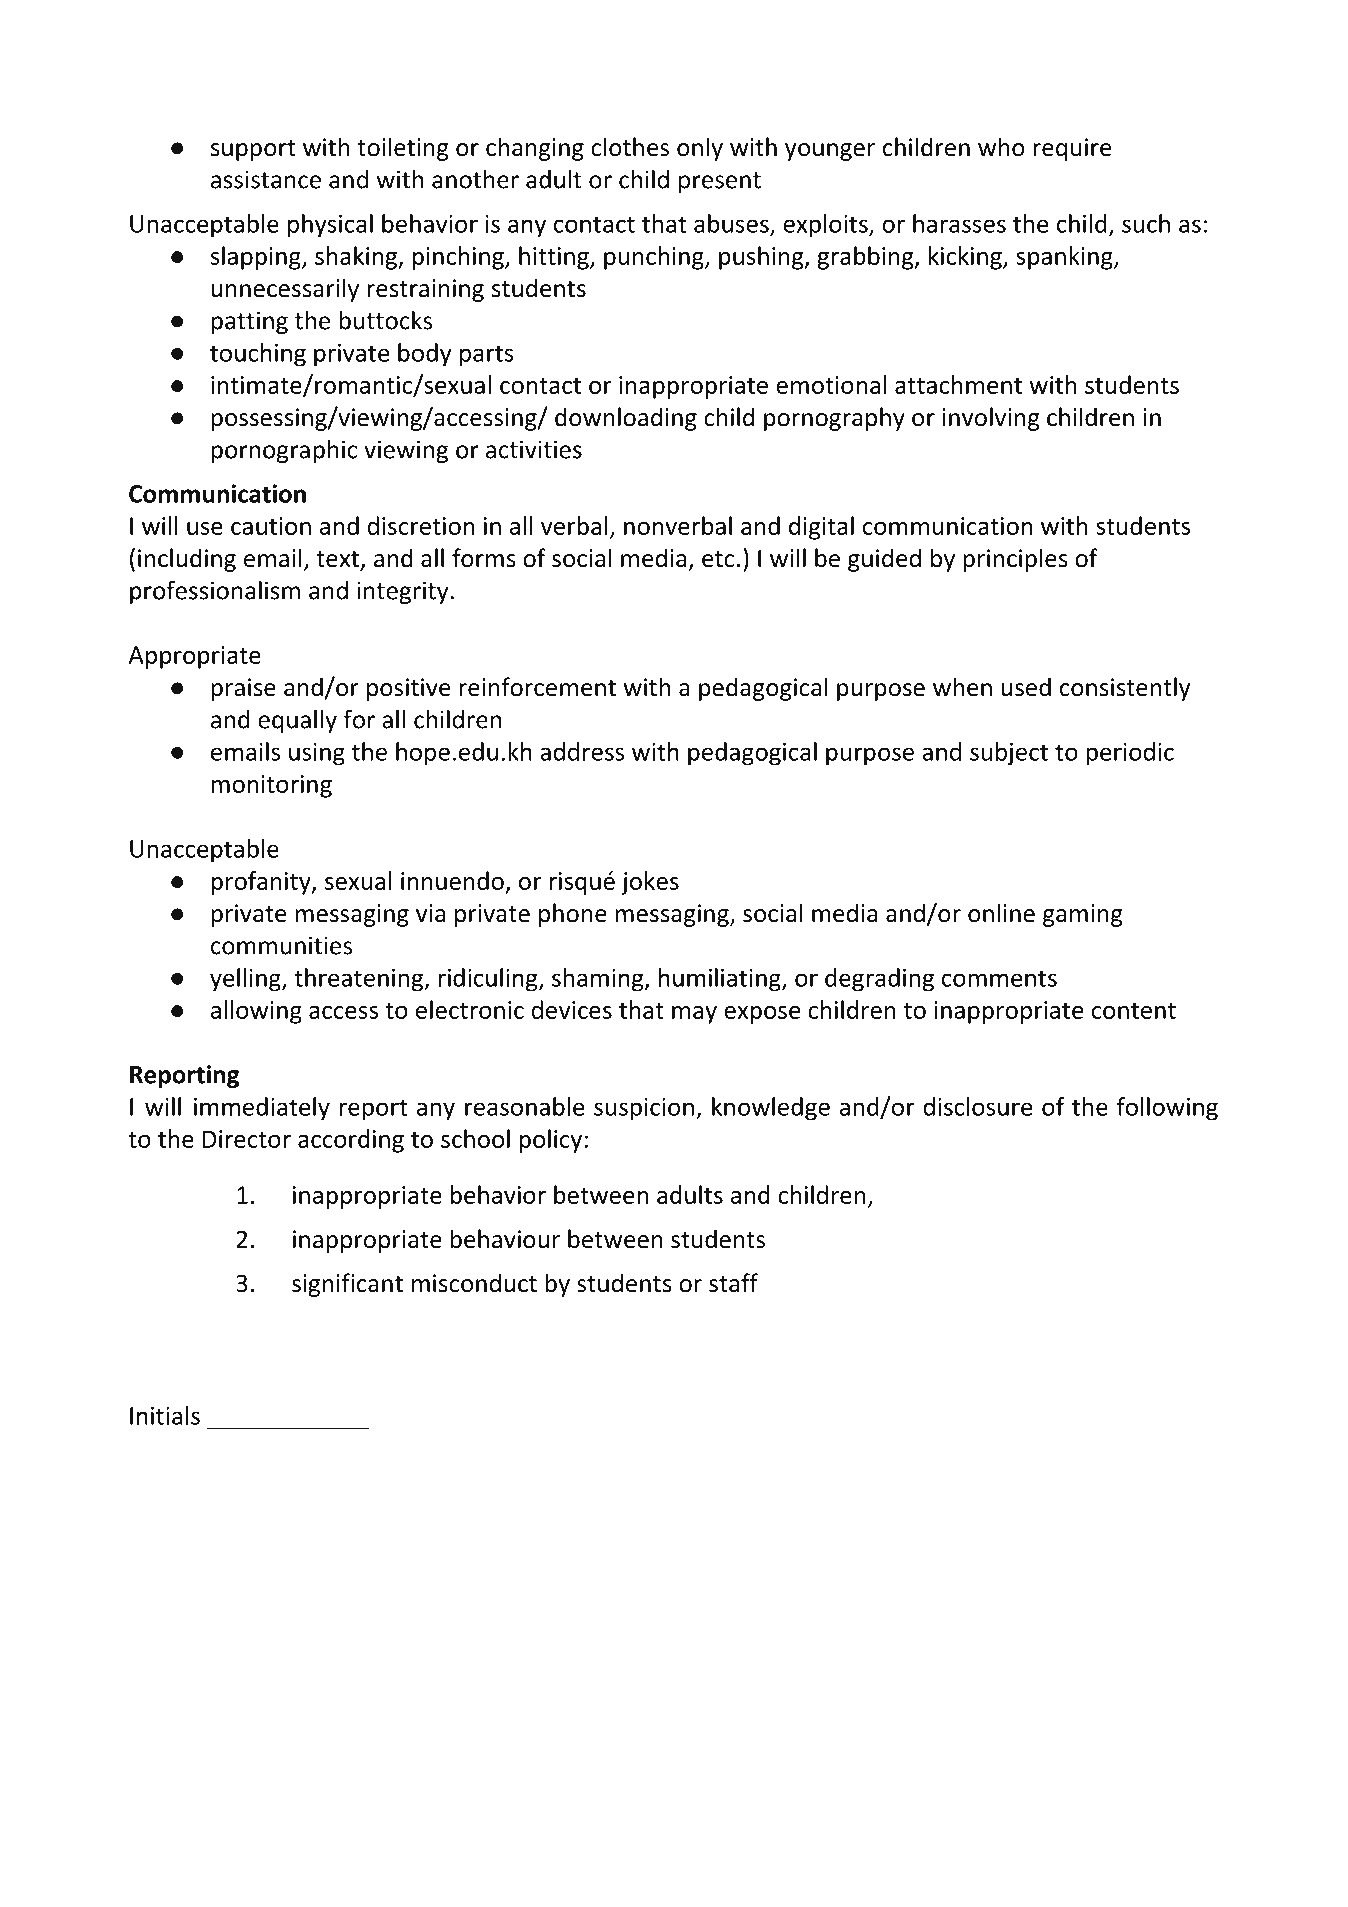  I want to click on principles, so click(1015, 560).
